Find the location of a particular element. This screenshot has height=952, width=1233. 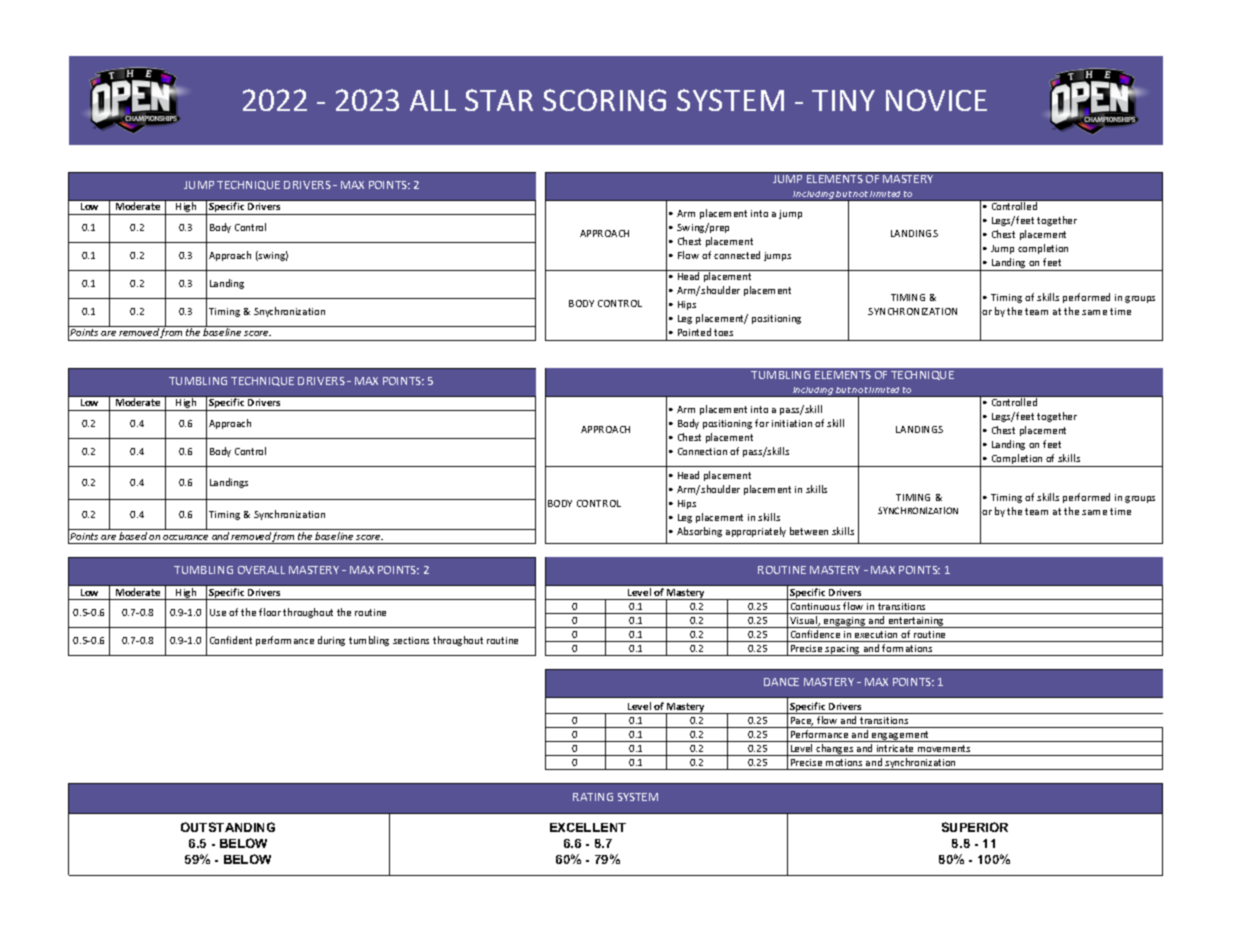

STAR is located at coordinates (499, 100).
